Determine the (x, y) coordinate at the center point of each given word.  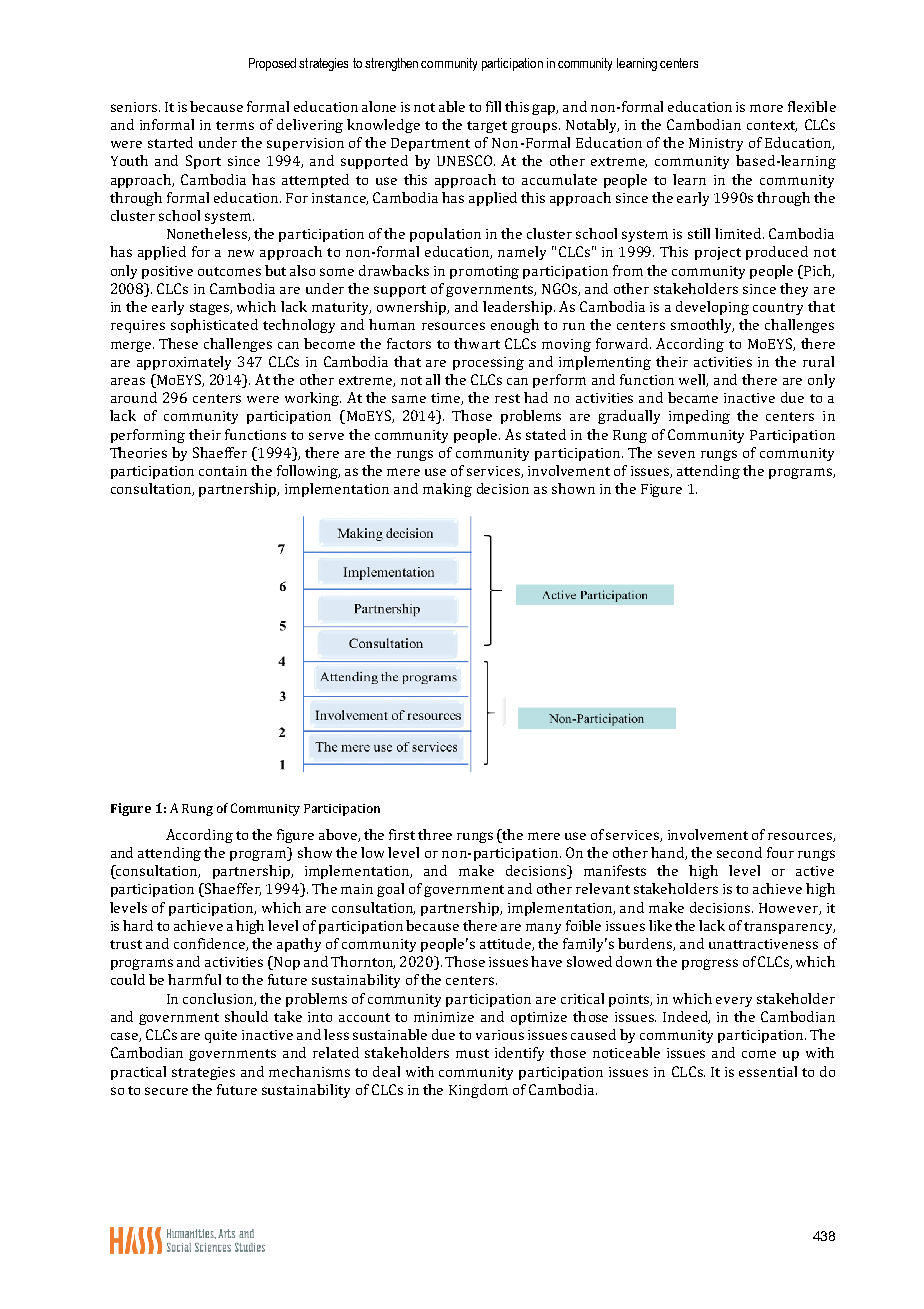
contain (223, 471)
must (472, 1053)
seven (676, 454)
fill (493, 106)
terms (235, 125)
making (447, 490)
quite (221, 1036)
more (766, 108)
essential (768, 1071)
